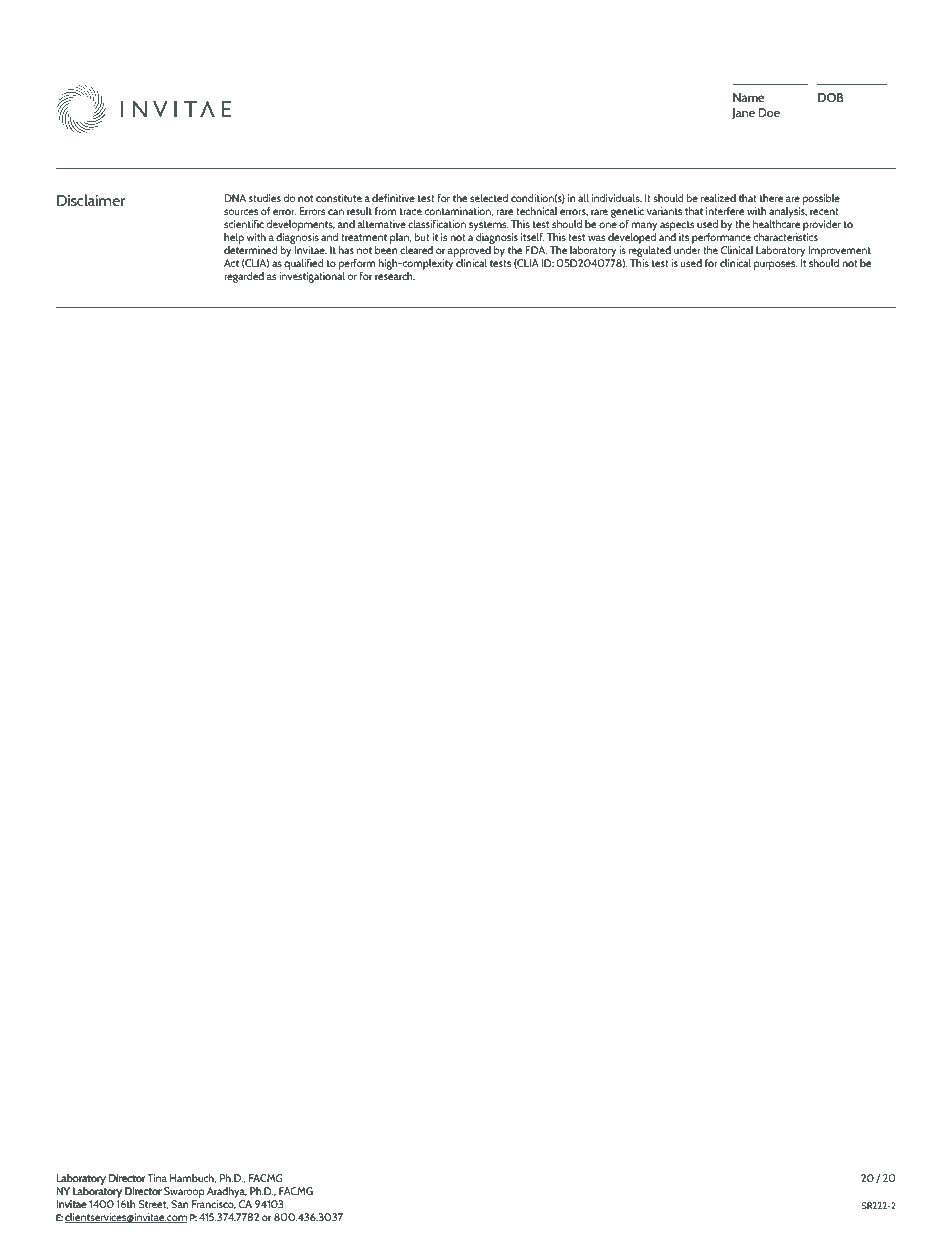  What do you see at coordinates (687, 250) in the image?
I see `under` at bounding box center [687, 250].
